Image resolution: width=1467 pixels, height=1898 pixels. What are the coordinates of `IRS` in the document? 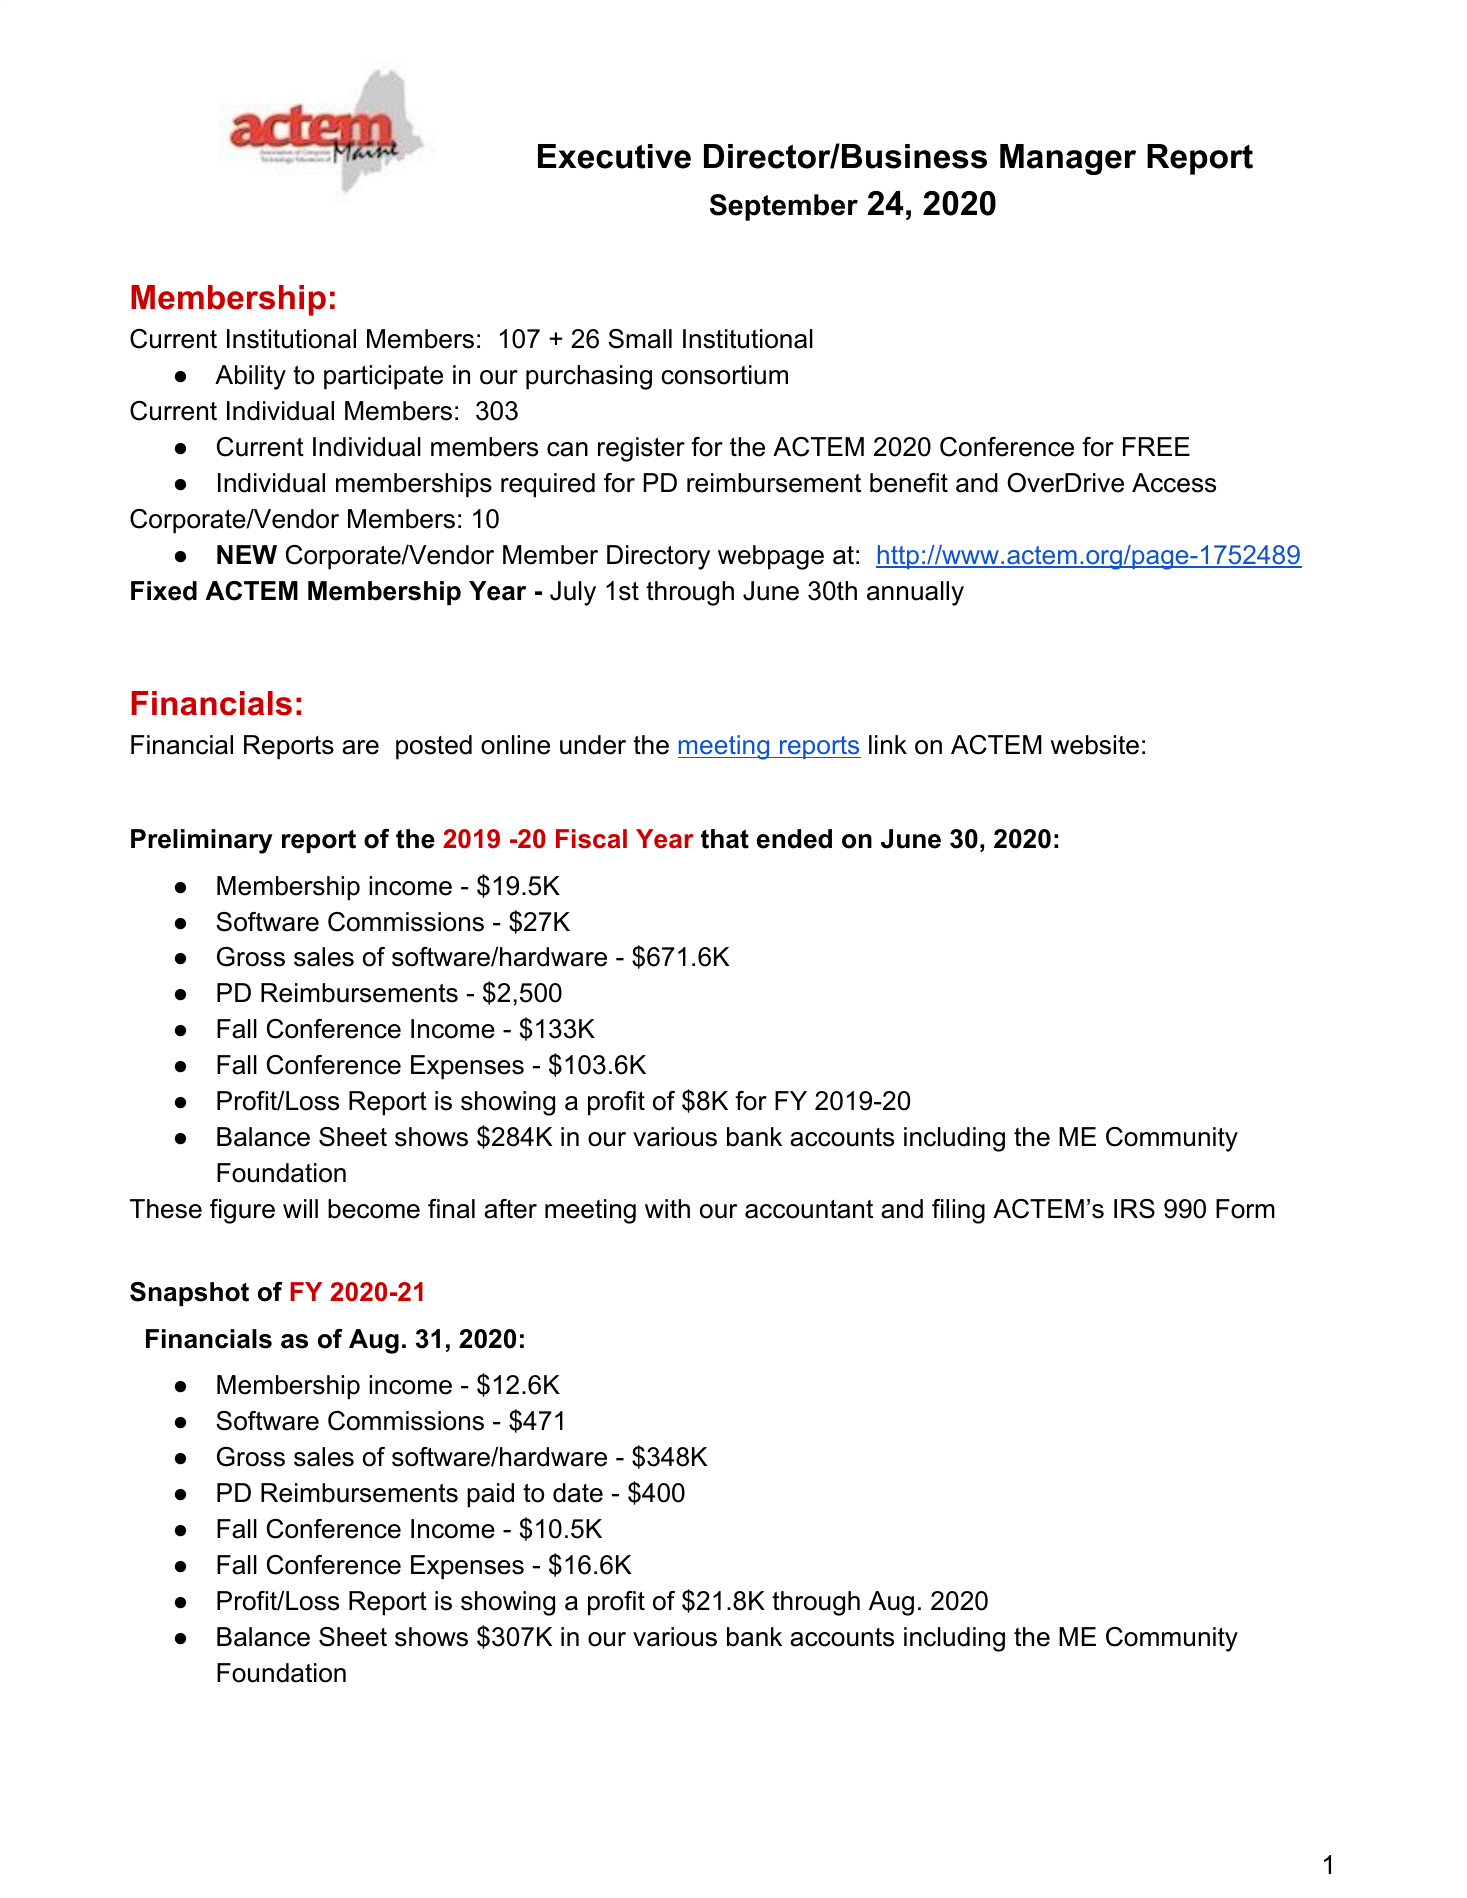 It's located at (1134, 1209).
